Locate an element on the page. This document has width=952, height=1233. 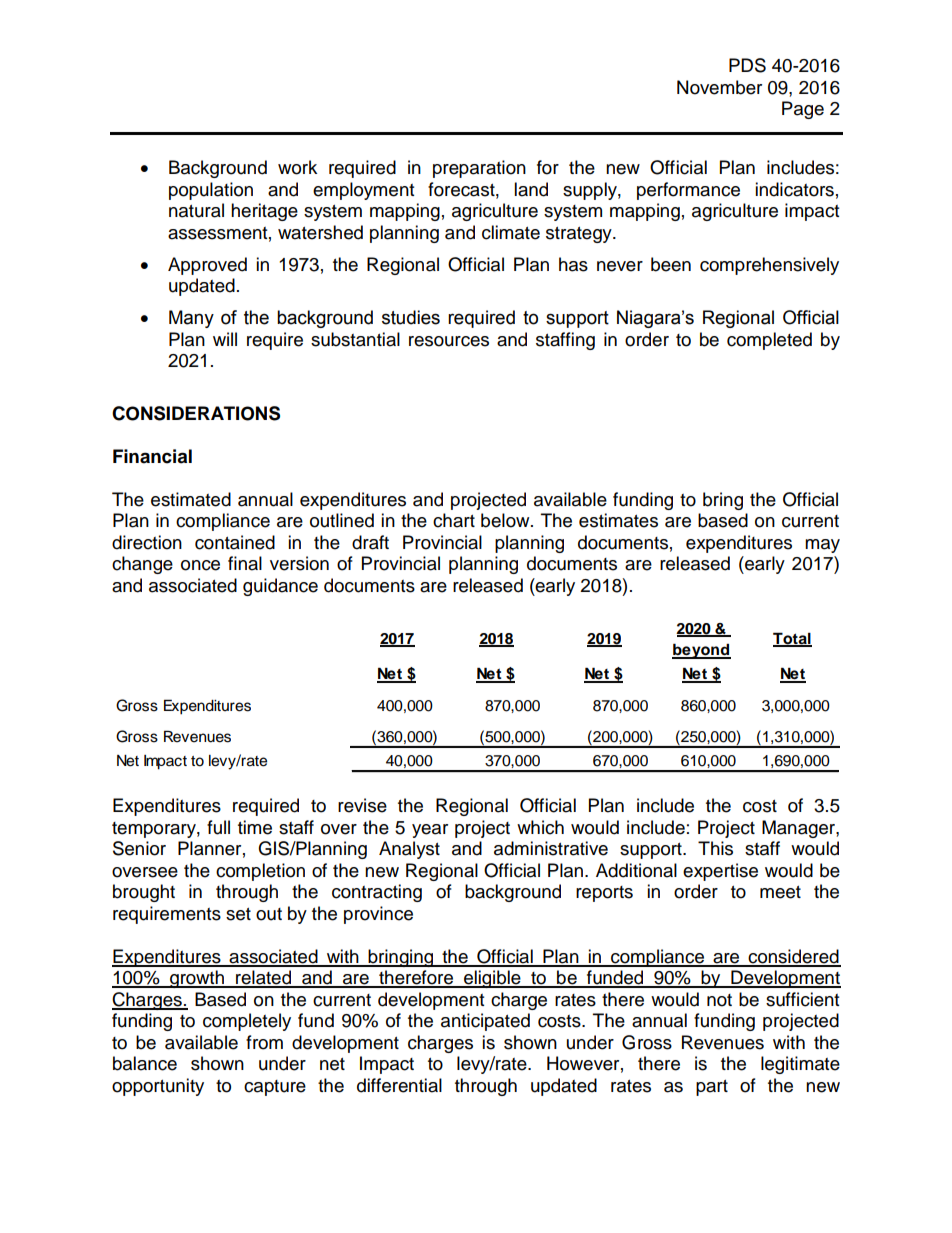
may is located at coordinates (822, 546).
